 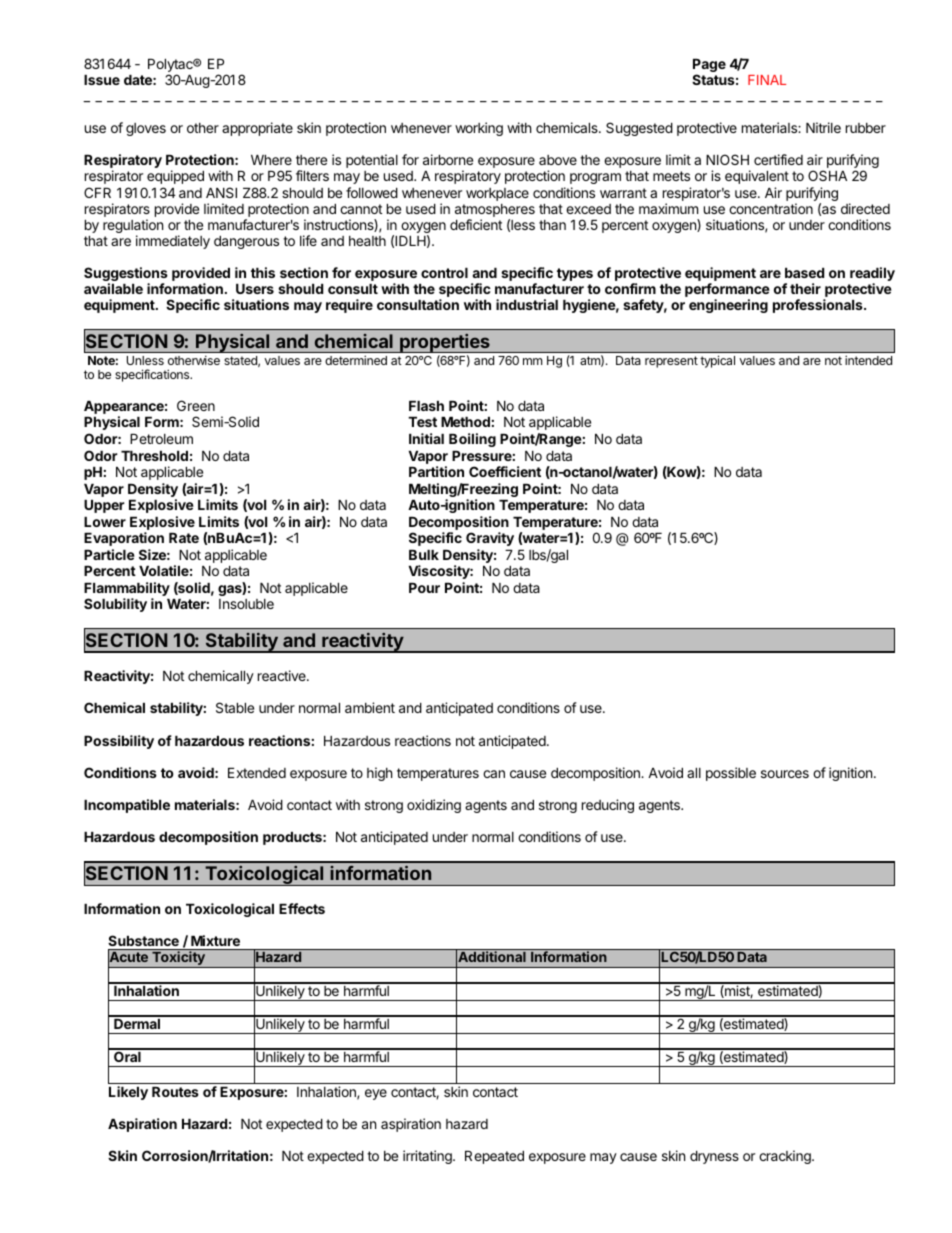 I want to click on Insoluble, so click(x=246, y=604).
